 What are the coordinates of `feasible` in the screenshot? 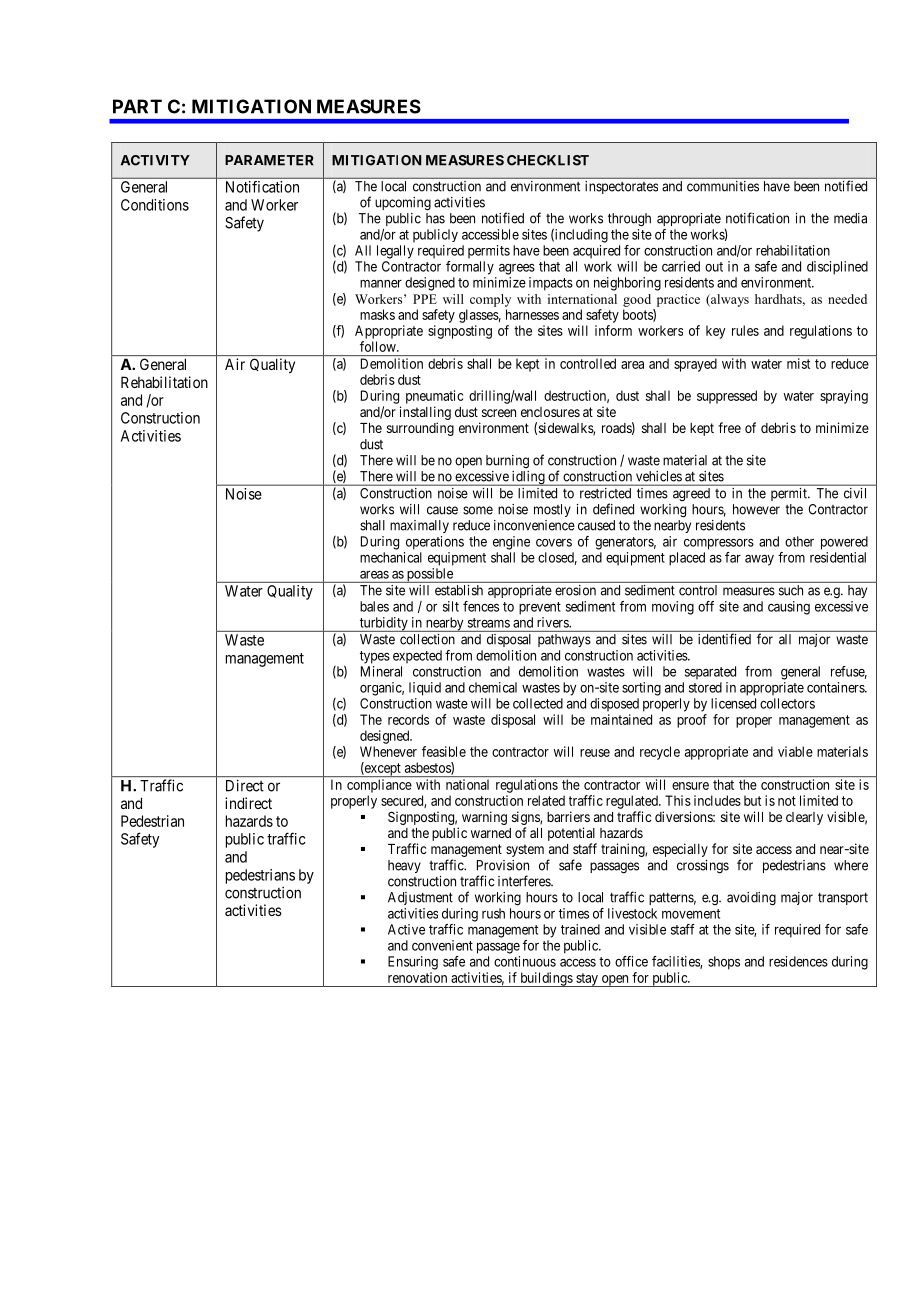 It's located at (444, 751).
